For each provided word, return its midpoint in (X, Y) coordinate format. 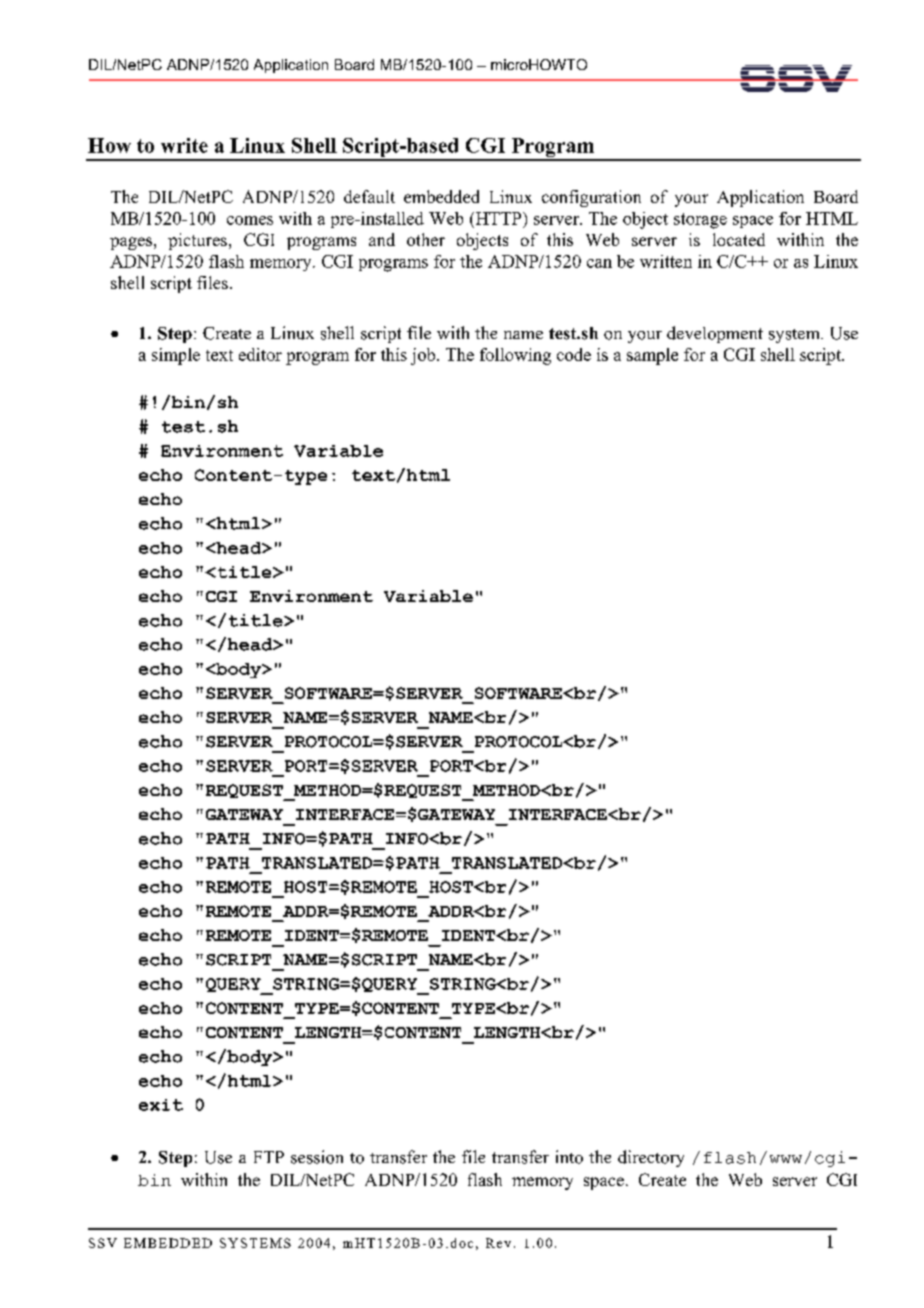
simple (176, 356)
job (424, 356)
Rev (498, 1243)
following (515, 356)
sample (652, 356)
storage (700, 221)
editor (260, 354)
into (569, 1157)
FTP (269, 1157)
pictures (197, 241)
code (574, 354)
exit (161, 1105)
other (426, 239)
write (184, 145)
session (317, 1157)
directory (651, 1158)
